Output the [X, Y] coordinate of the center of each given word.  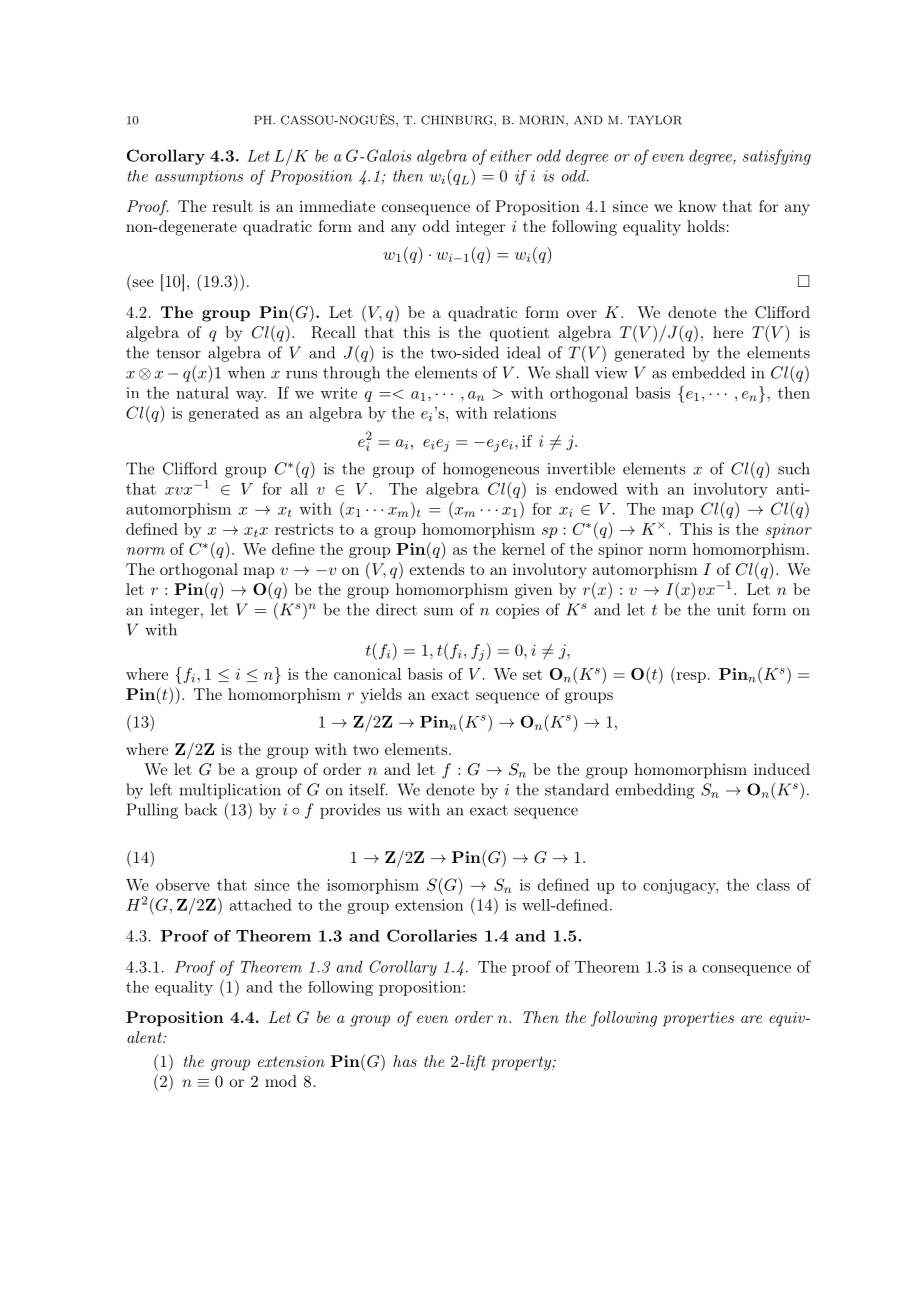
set [532, 674]
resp [690, 678]
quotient [519, 334]
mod [281, 1081]
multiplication [230, 791]
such [794, 468]
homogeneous [491, 470]
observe [183, 884]
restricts [304, 529]
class [773, 885]
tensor [178, 353]
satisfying [777, 157]
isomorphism [373, 886]
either [511, 155]
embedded [708, 372]
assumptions [199, 177]
